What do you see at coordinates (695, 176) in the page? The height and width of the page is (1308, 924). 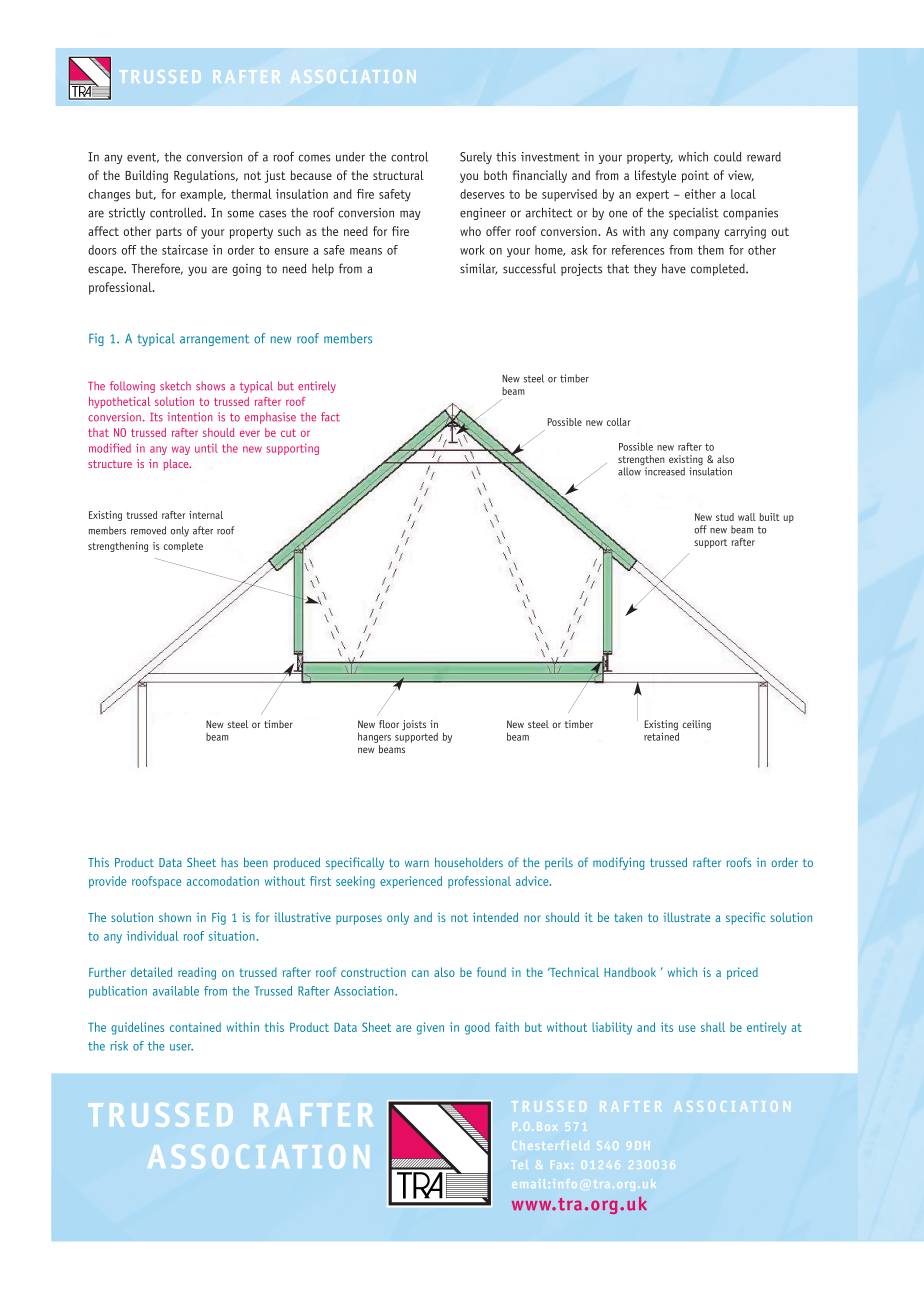 I see `point` at bounding box center [695, 176].
